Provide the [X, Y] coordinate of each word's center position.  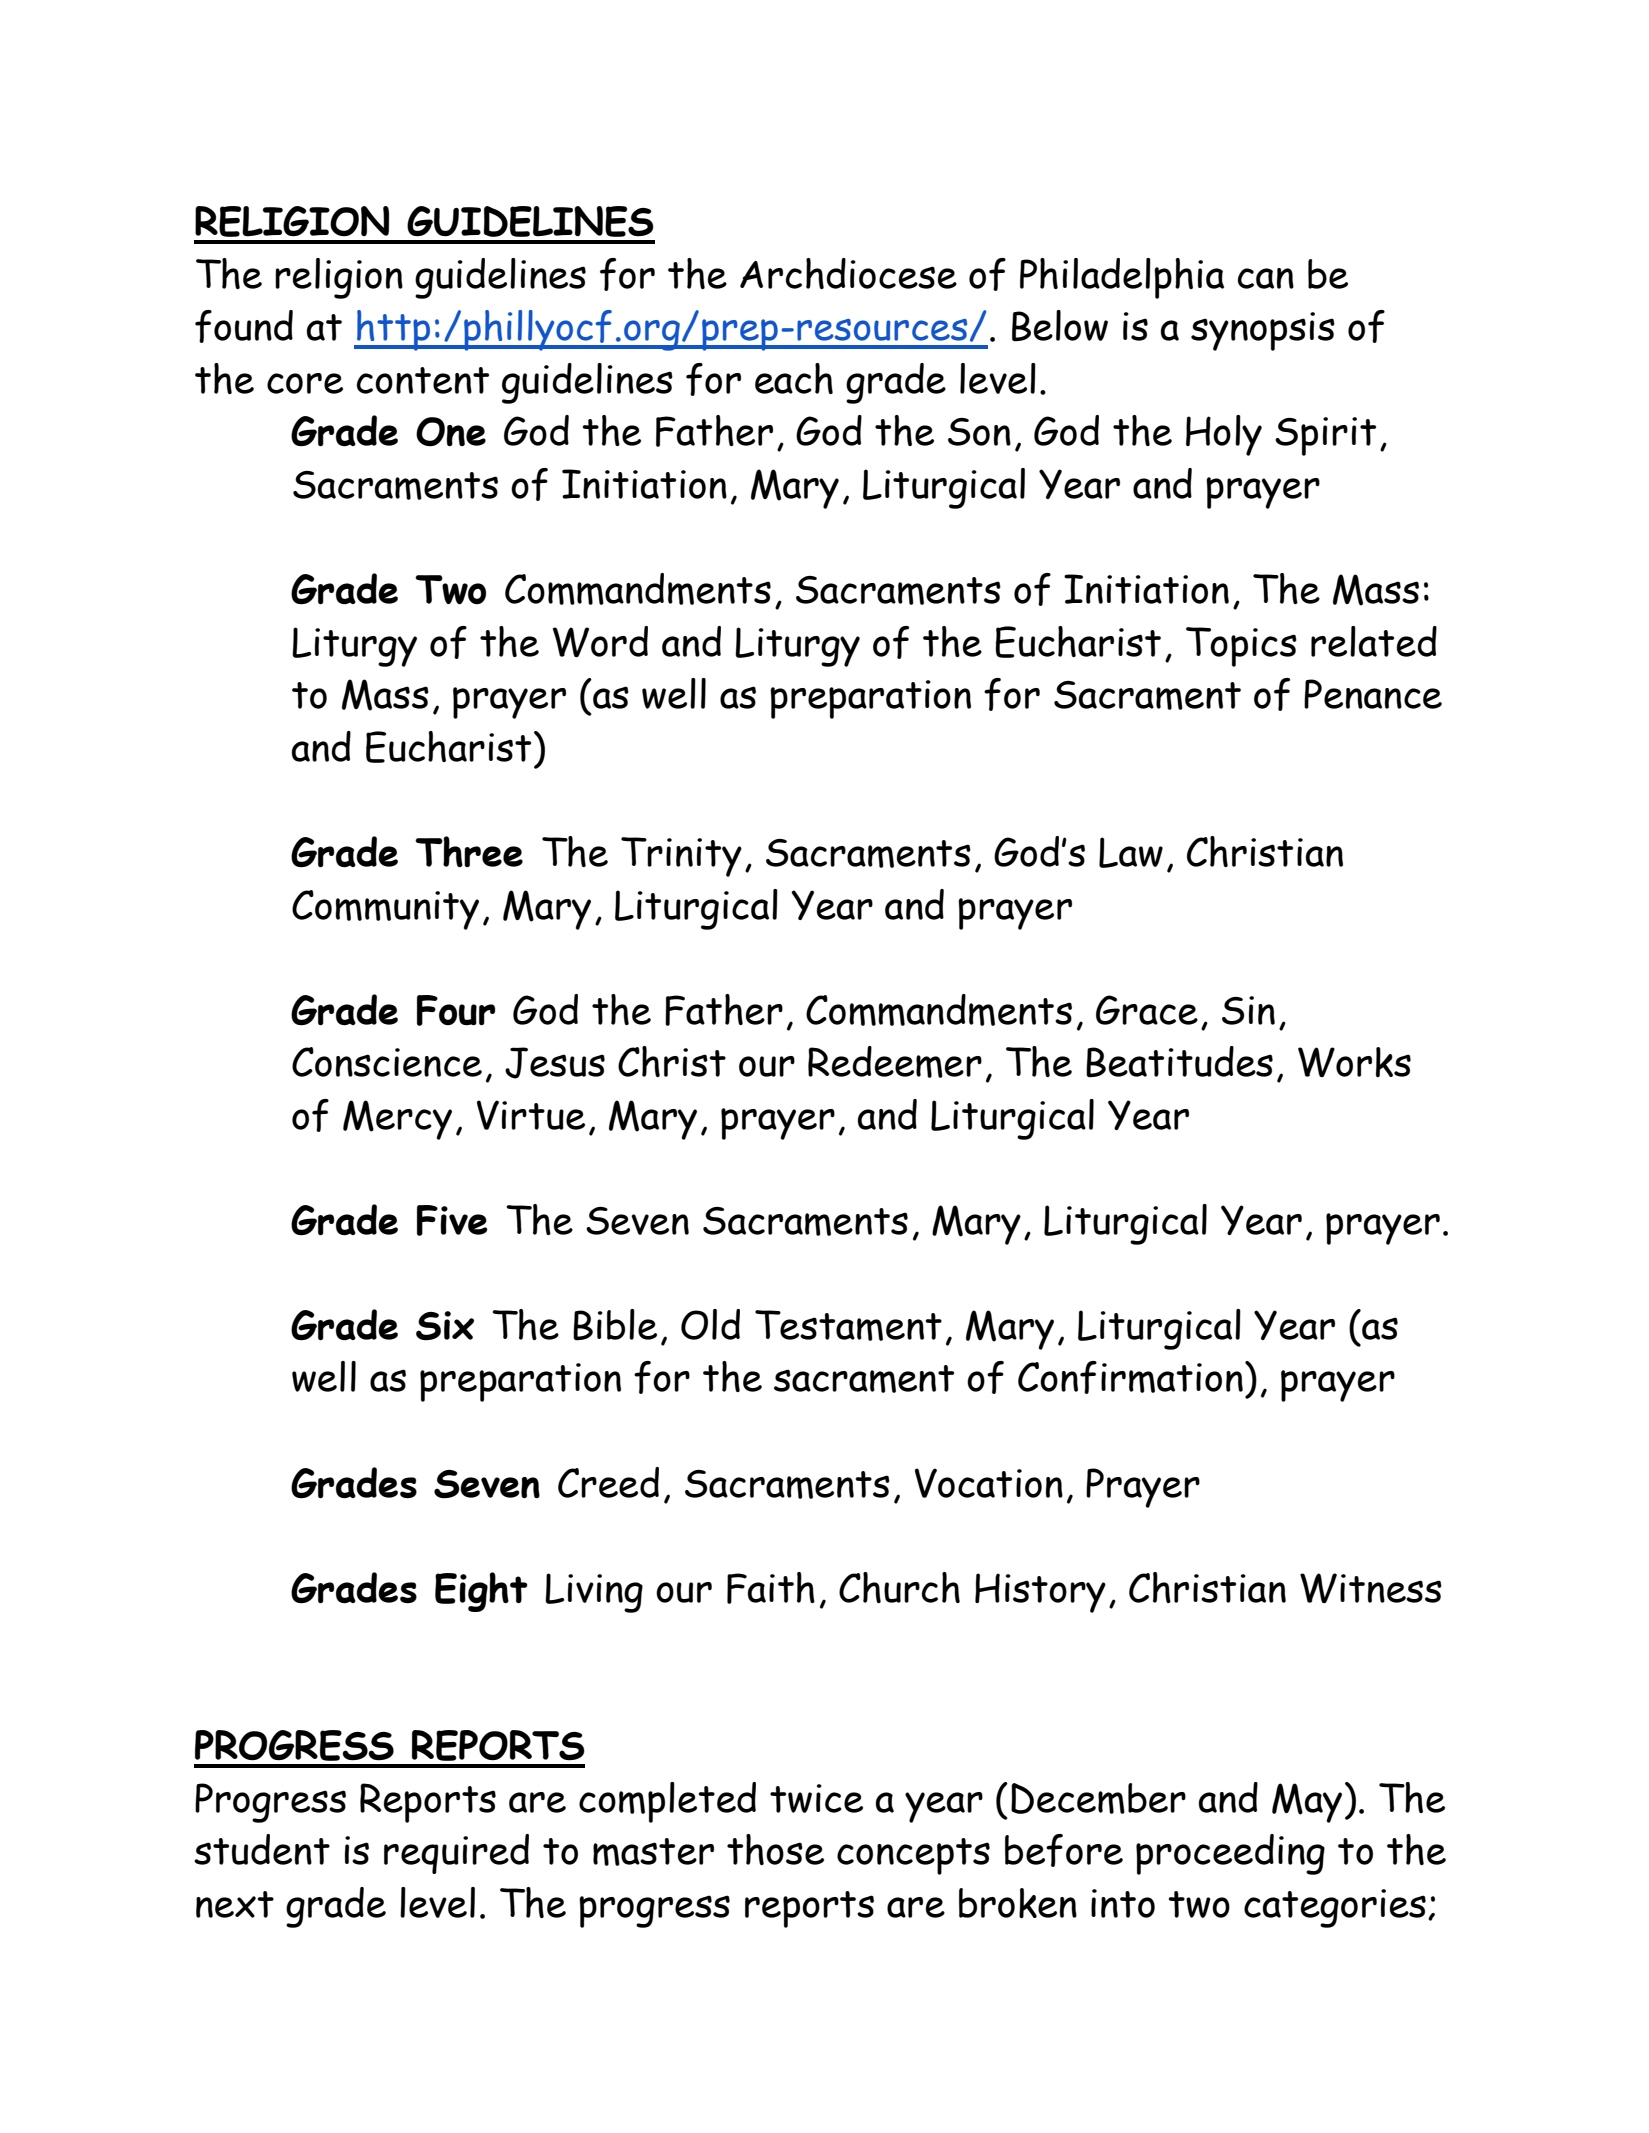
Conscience [387, 1062]
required [456, 1854]
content [423, 380]
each [794, 378]
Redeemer [895, 1062]
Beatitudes [1179, 1062]
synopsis [1263, 331]
